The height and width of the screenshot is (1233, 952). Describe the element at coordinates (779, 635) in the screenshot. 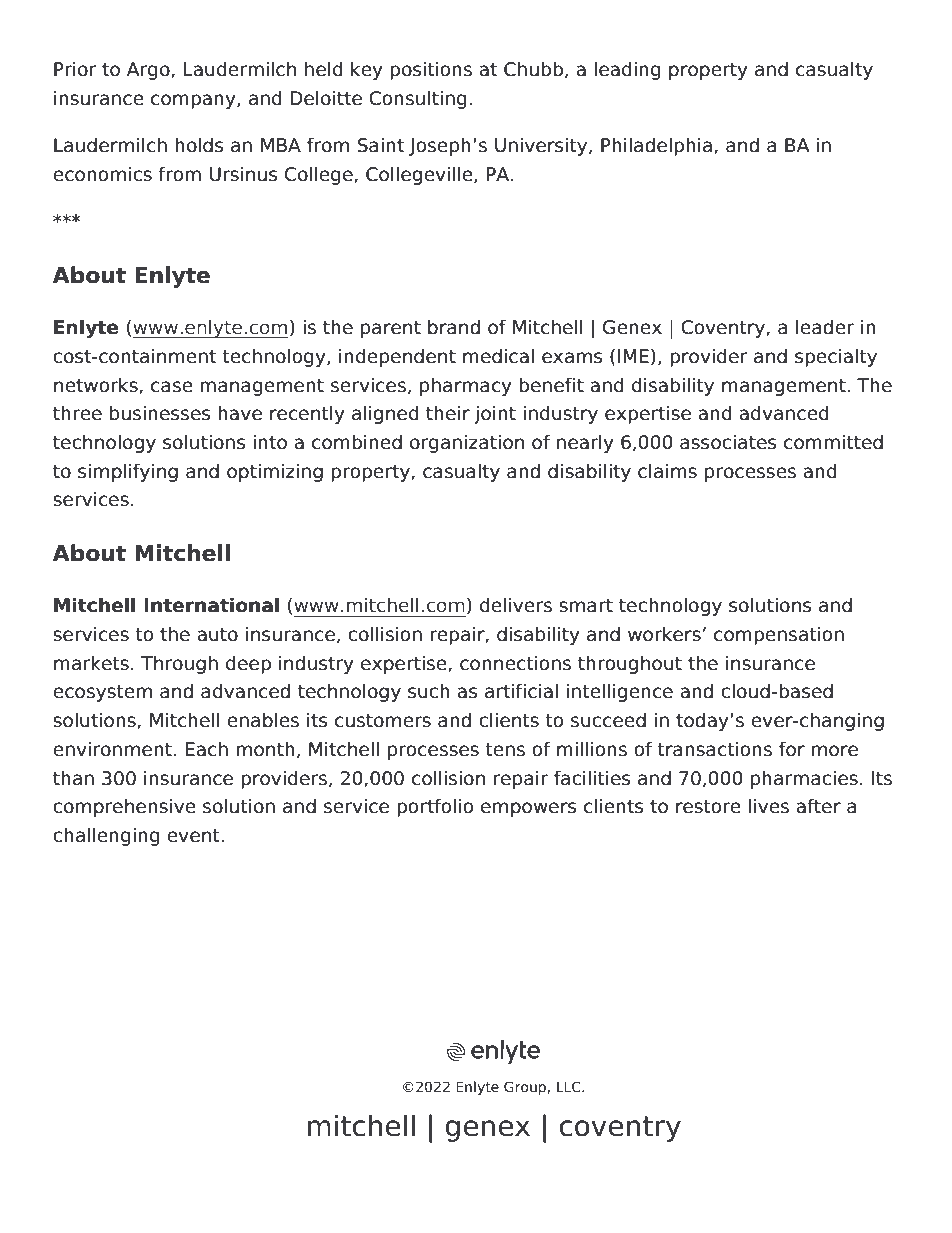

I see `compensation` at that location.
